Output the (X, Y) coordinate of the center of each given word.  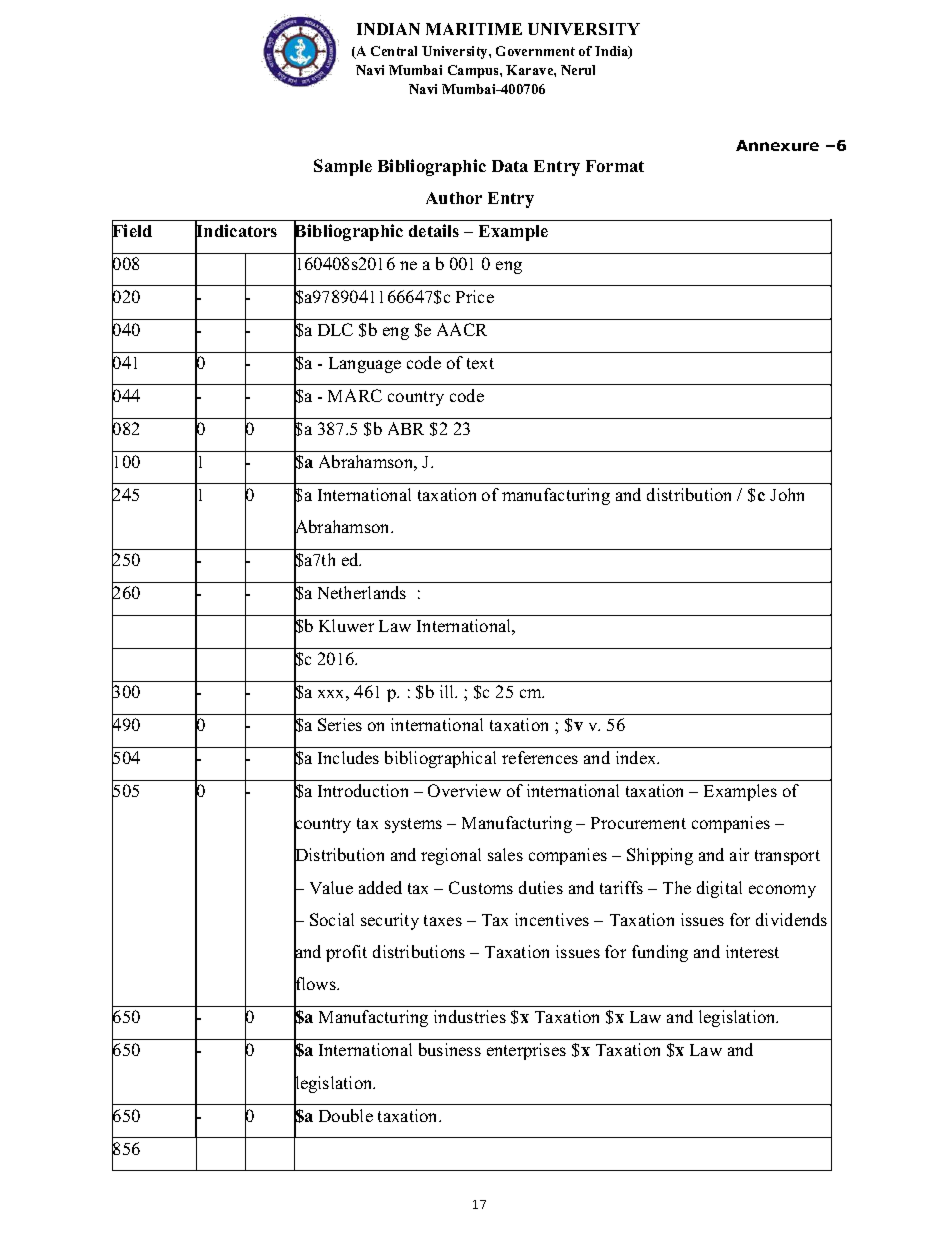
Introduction (363, 790)
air (739, 854)
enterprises (526, 1051)
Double (346, 1115)
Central (394, 51)
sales (505, 854)
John (787, 494)
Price (475, 296)
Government (535, 51)
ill (448, 691)
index (637, 757)
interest (752, 951)
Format (615, 166)
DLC (335, 329)
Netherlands (362, 592)
